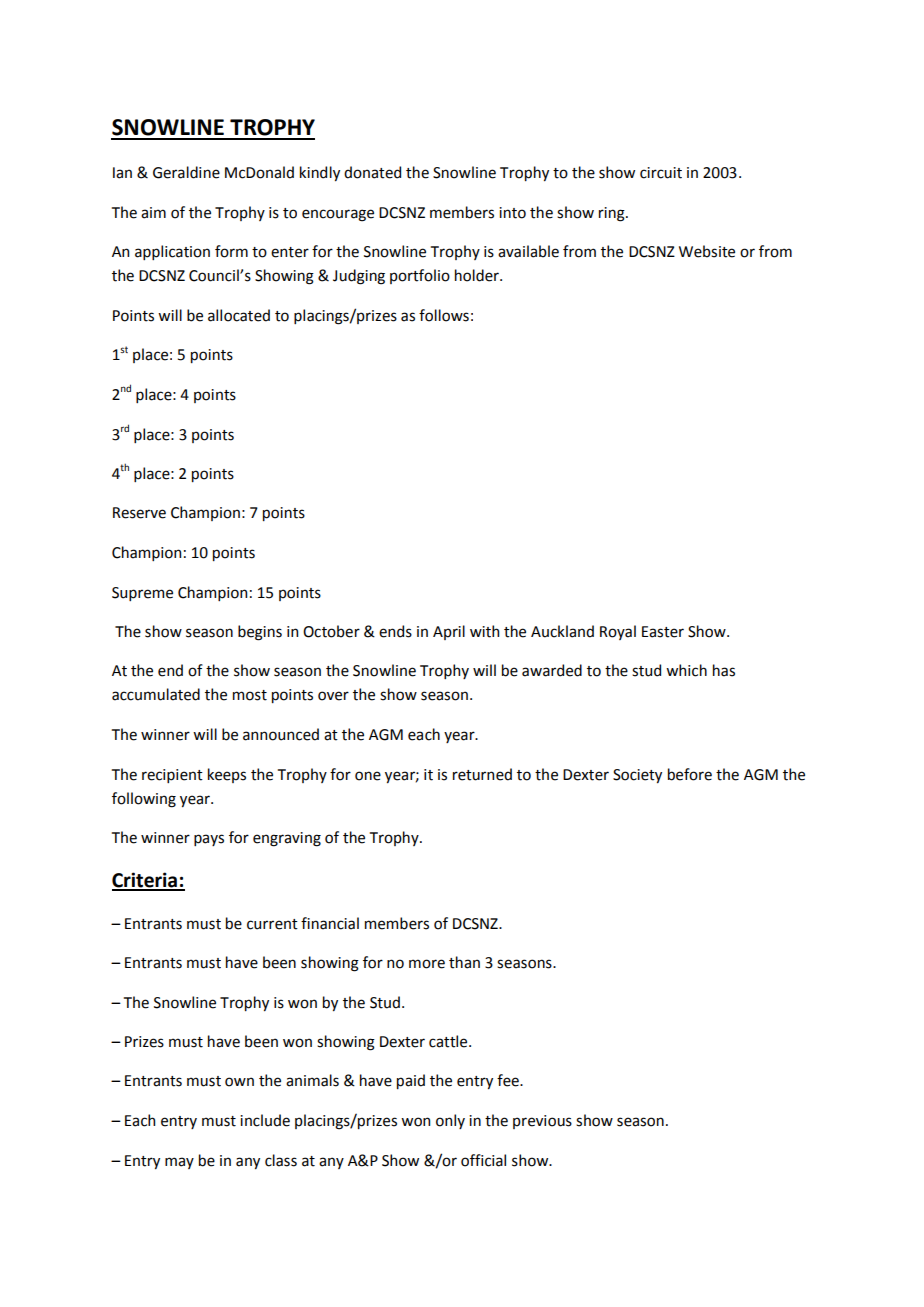  Describe the element at coordinates (372, 172) in the document. I see `donated` at that location.
